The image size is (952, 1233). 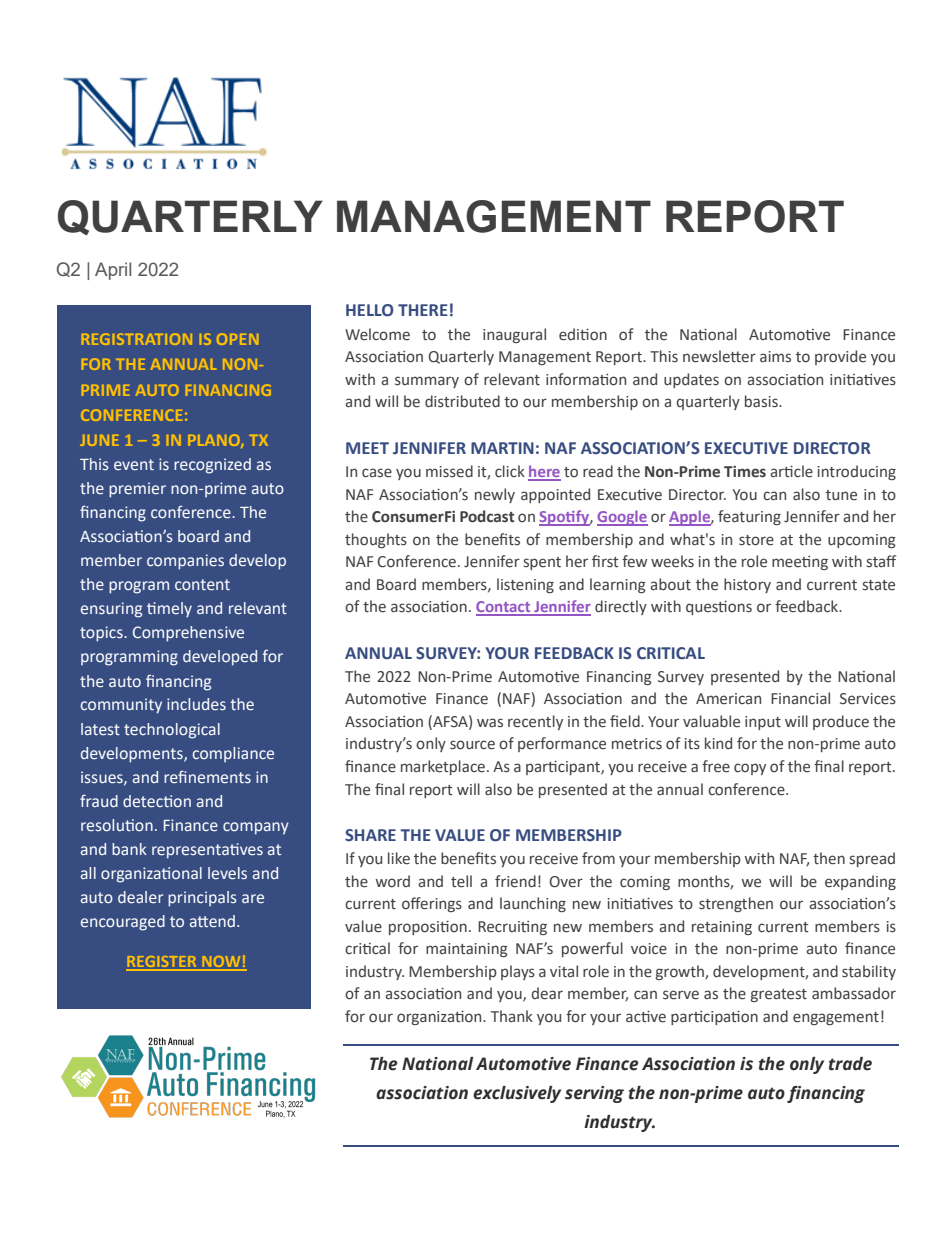 I want to click on Financial, so click(x=800, y=698).
